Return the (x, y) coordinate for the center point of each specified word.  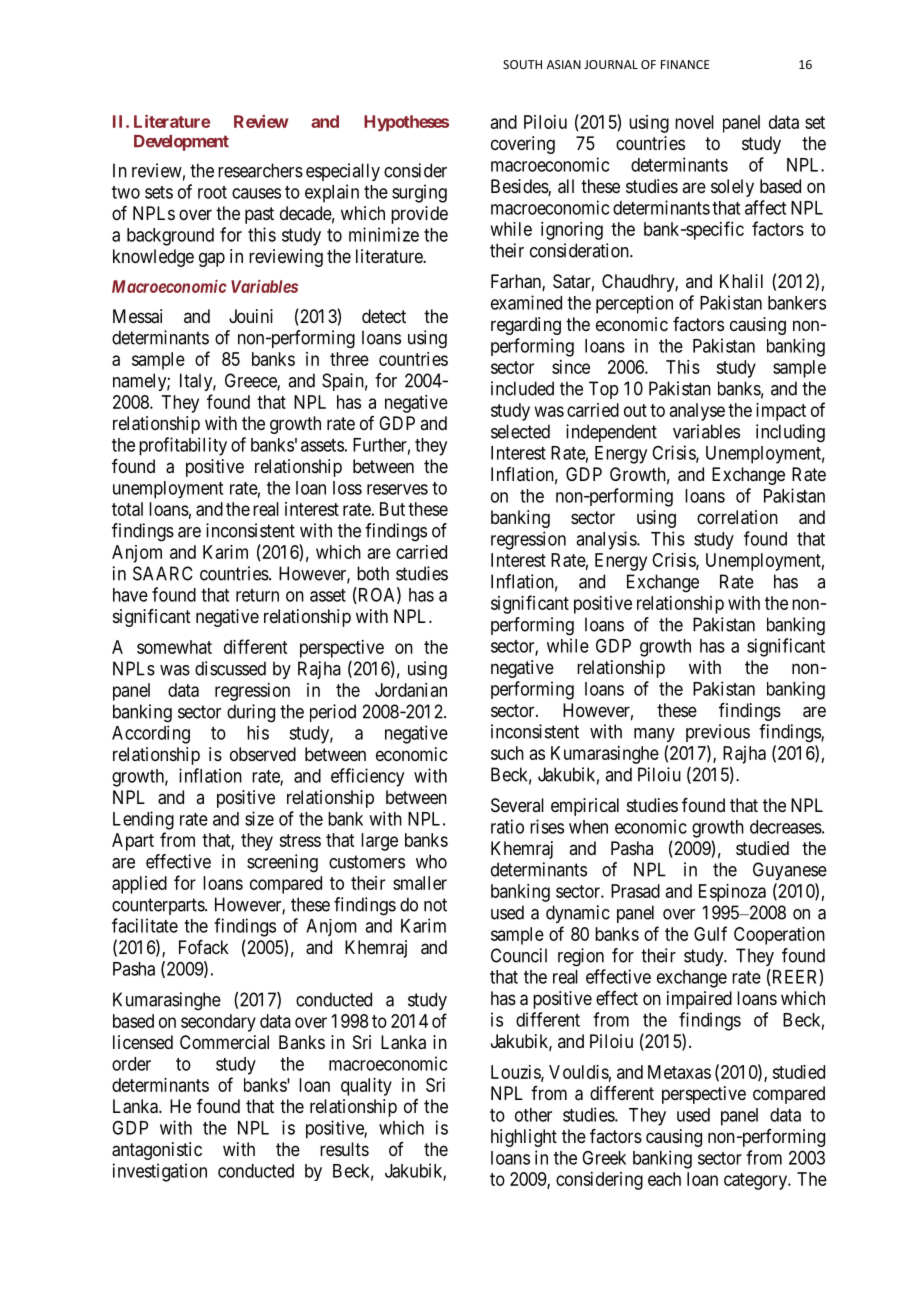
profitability (183, 446)
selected (520, 431)
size (259, 818)
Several (517, 805)
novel (694, 122)
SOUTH (522, 64)
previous (718, 733)
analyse (697, 412)
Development (181, 143)
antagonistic (157, 1151)
